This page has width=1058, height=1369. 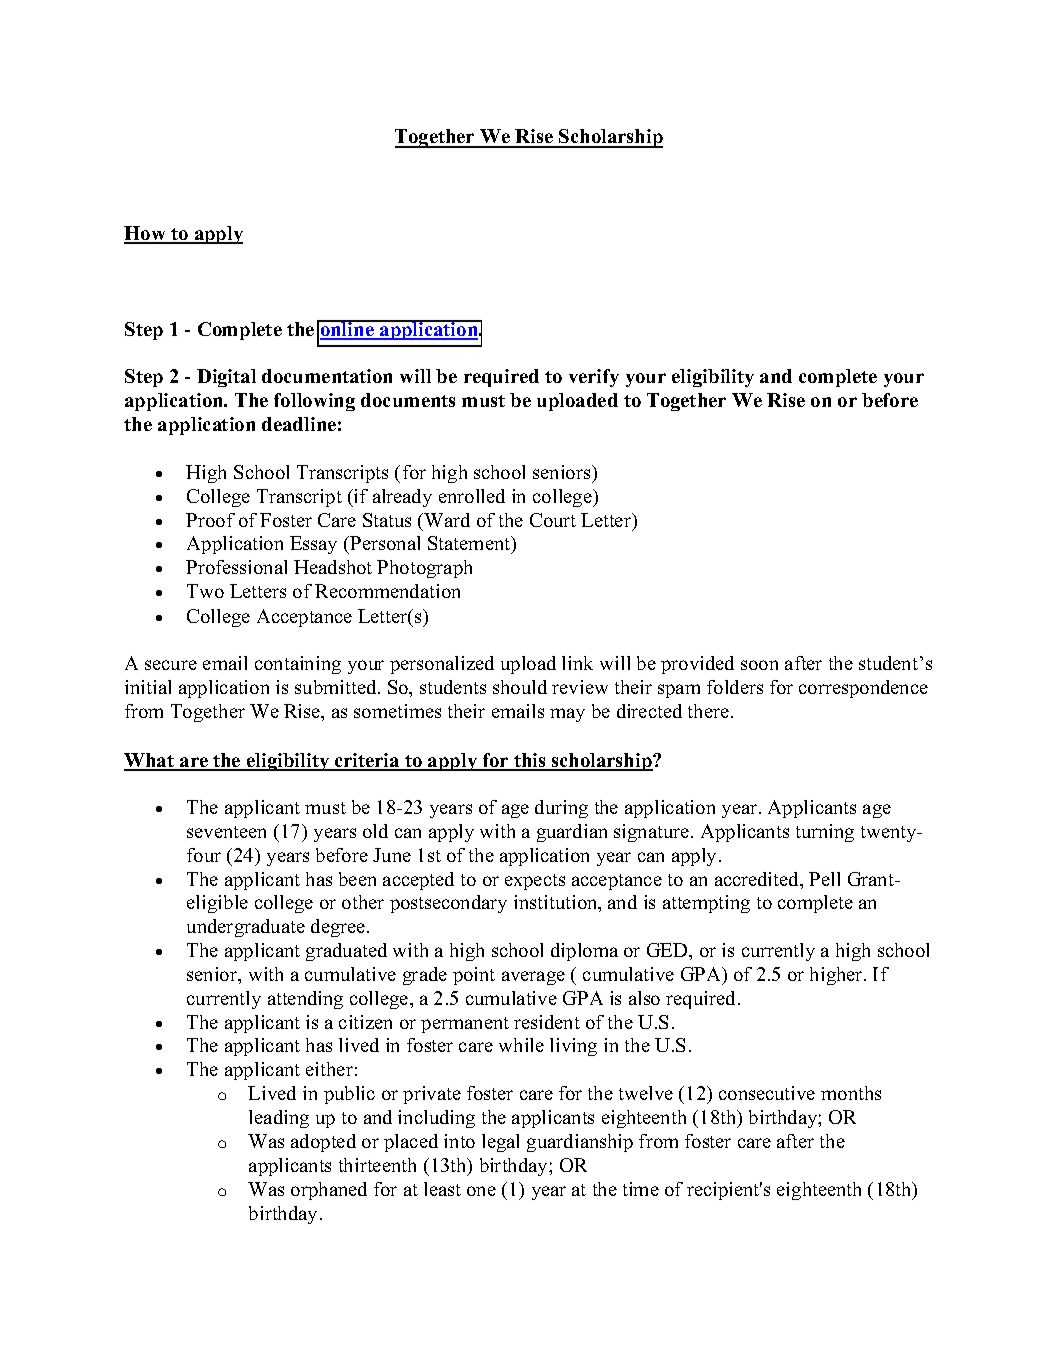 I want to click on should, so click(x=520, y=687).
